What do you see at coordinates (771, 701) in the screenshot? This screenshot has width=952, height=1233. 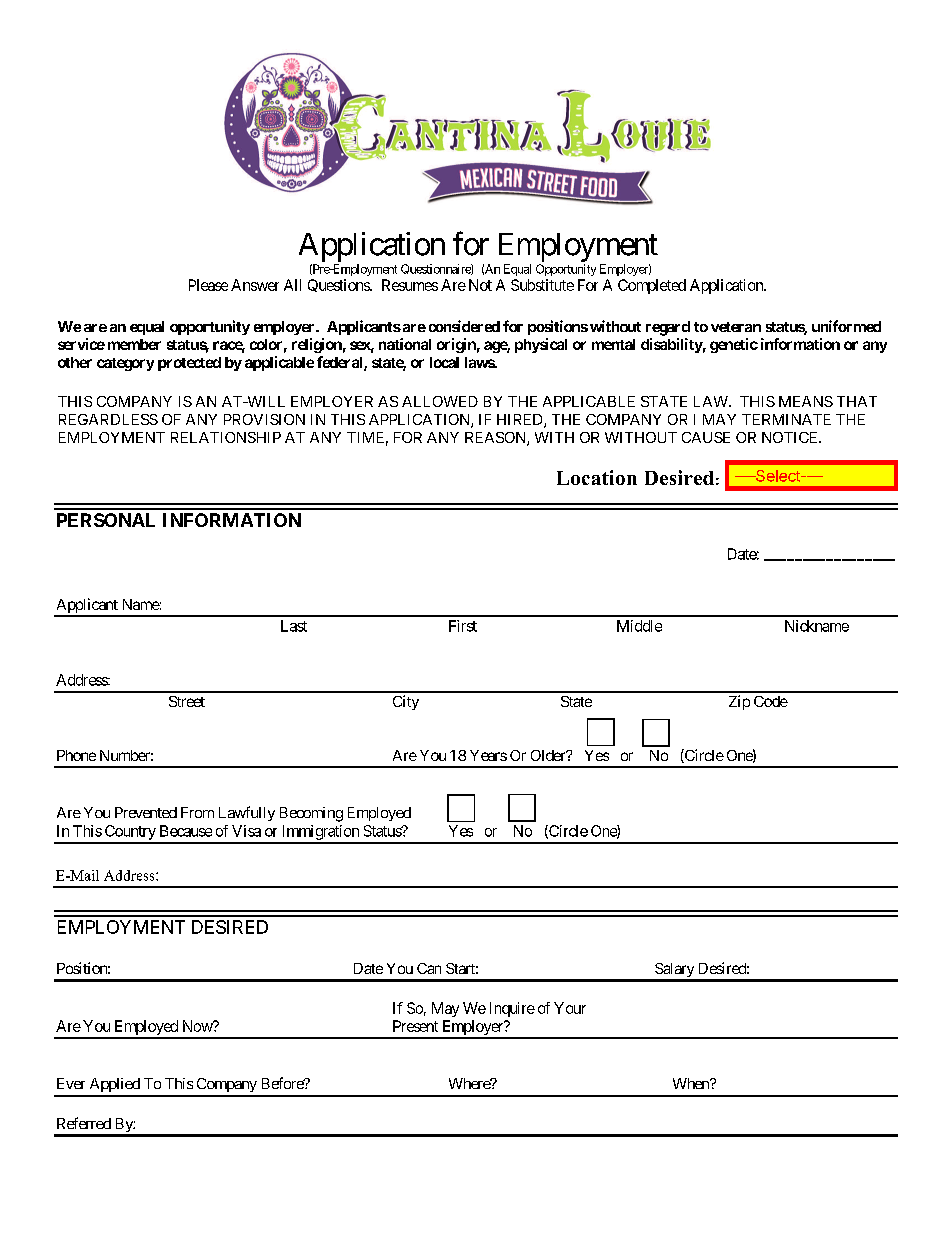 I see `Code` at bounding box center [771, 701].
